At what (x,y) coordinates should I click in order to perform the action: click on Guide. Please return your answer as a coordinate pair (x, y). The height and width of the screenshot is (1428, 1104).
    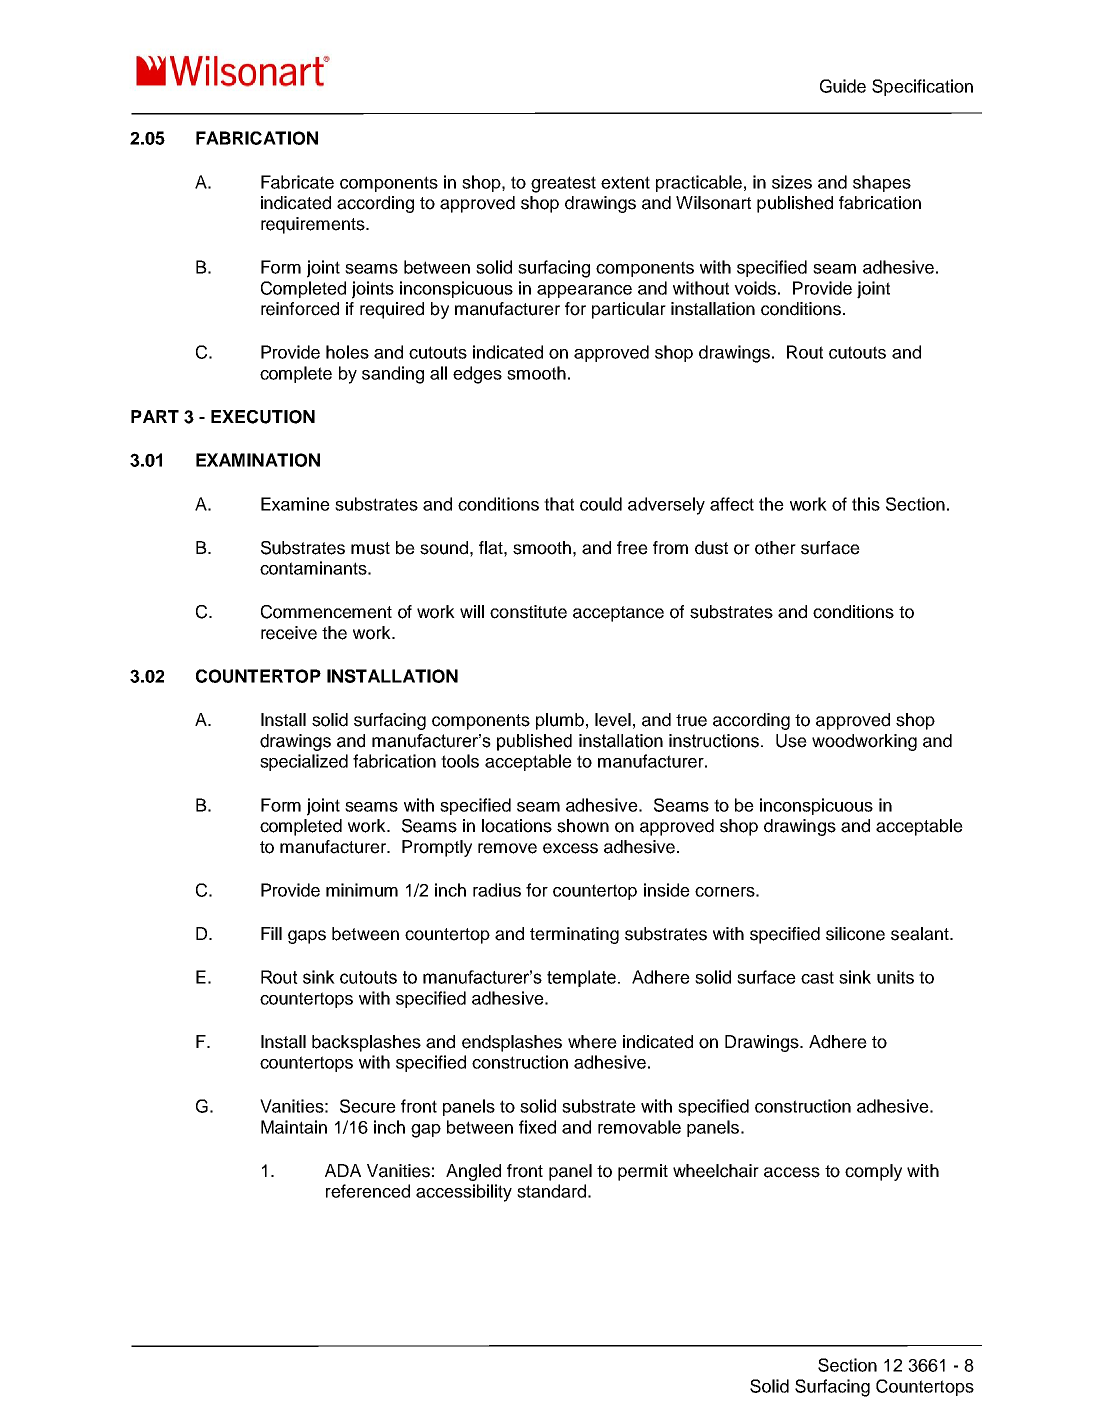
    Looking at the image, I should click on (843, 86).
